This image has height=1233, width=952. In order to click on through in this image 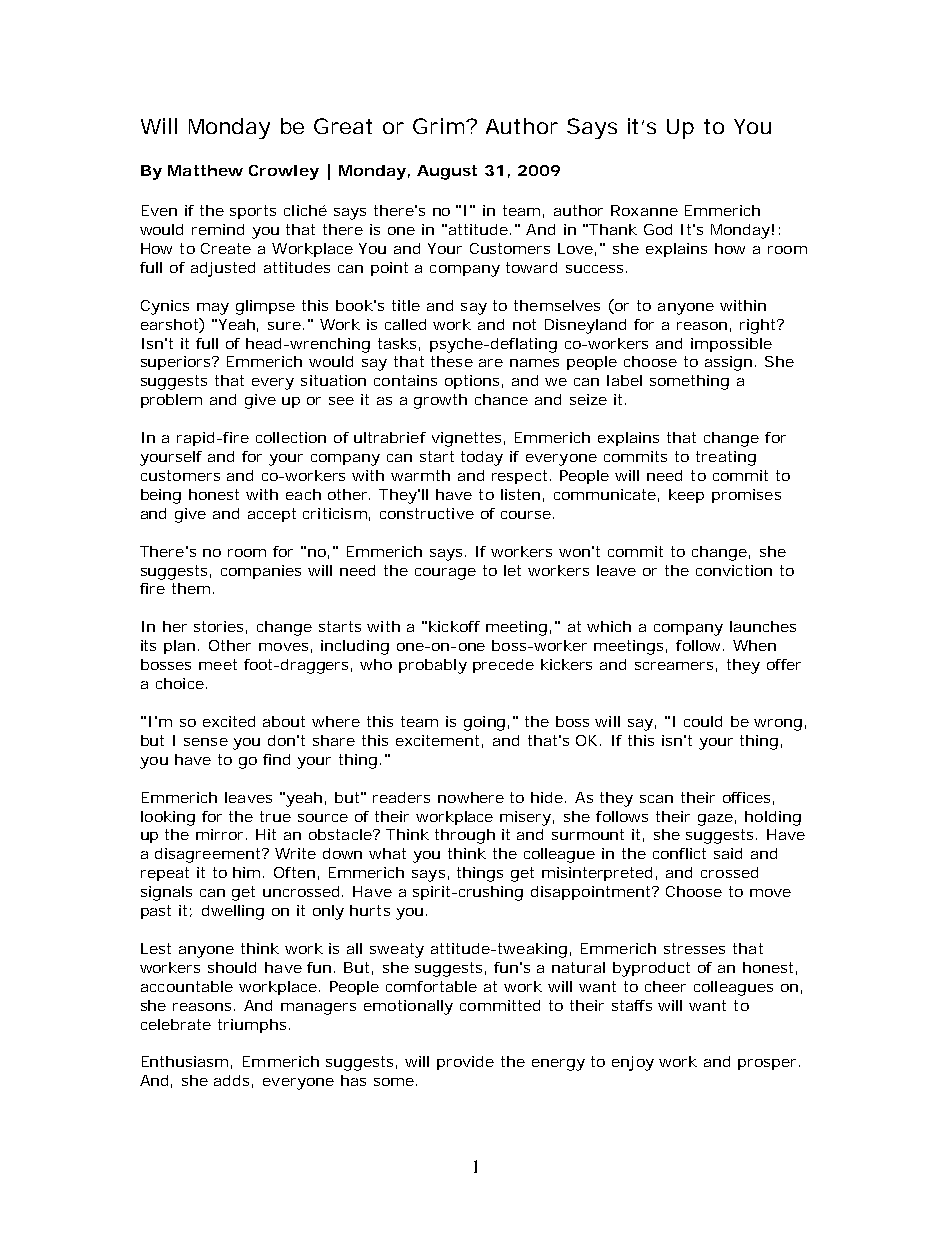, I will do `click(465, 836)`.
